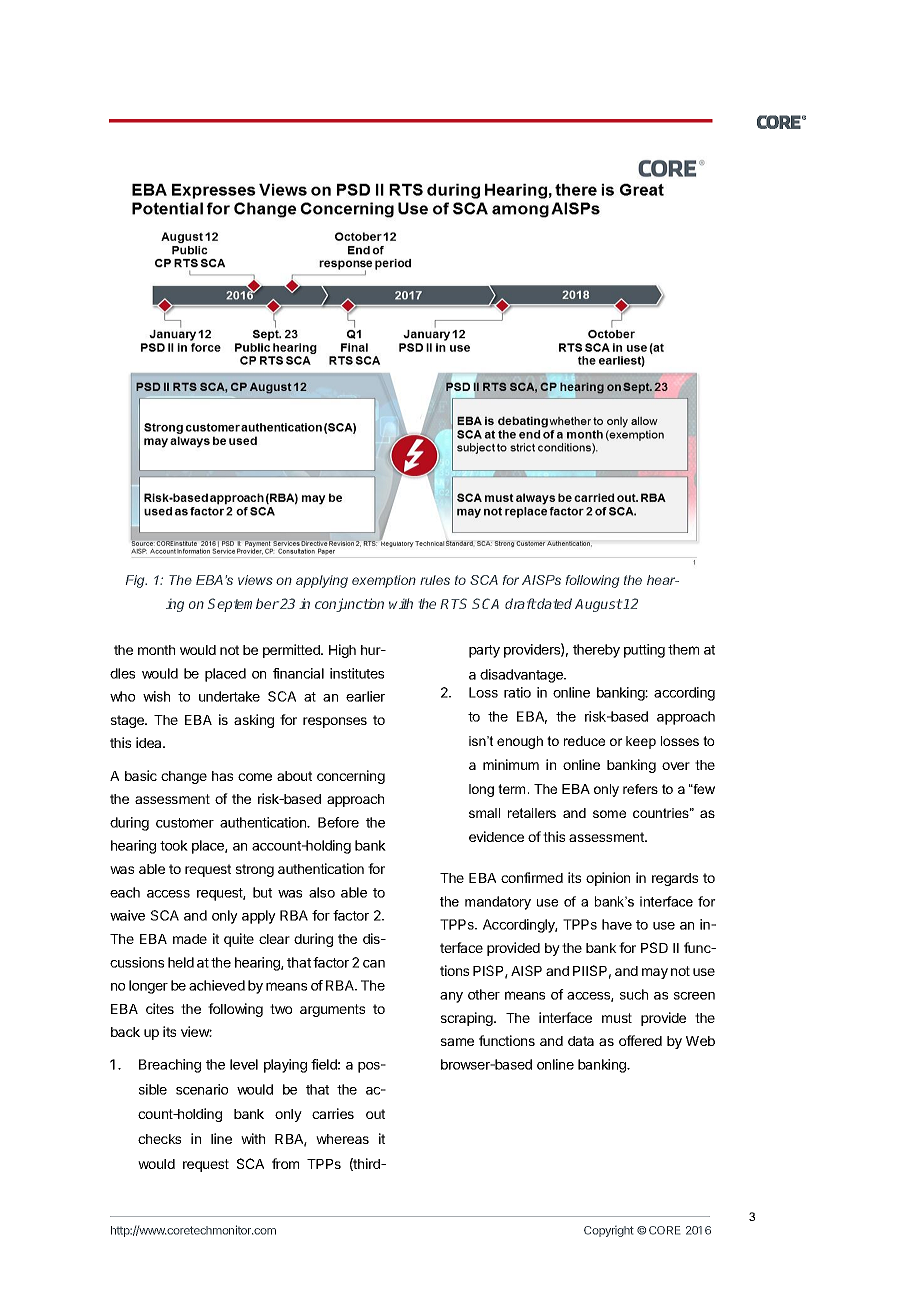 The image size is (924, 1308). Describe the element at coordinates (190, 939) in the screenshot. I see `made` at that location.
